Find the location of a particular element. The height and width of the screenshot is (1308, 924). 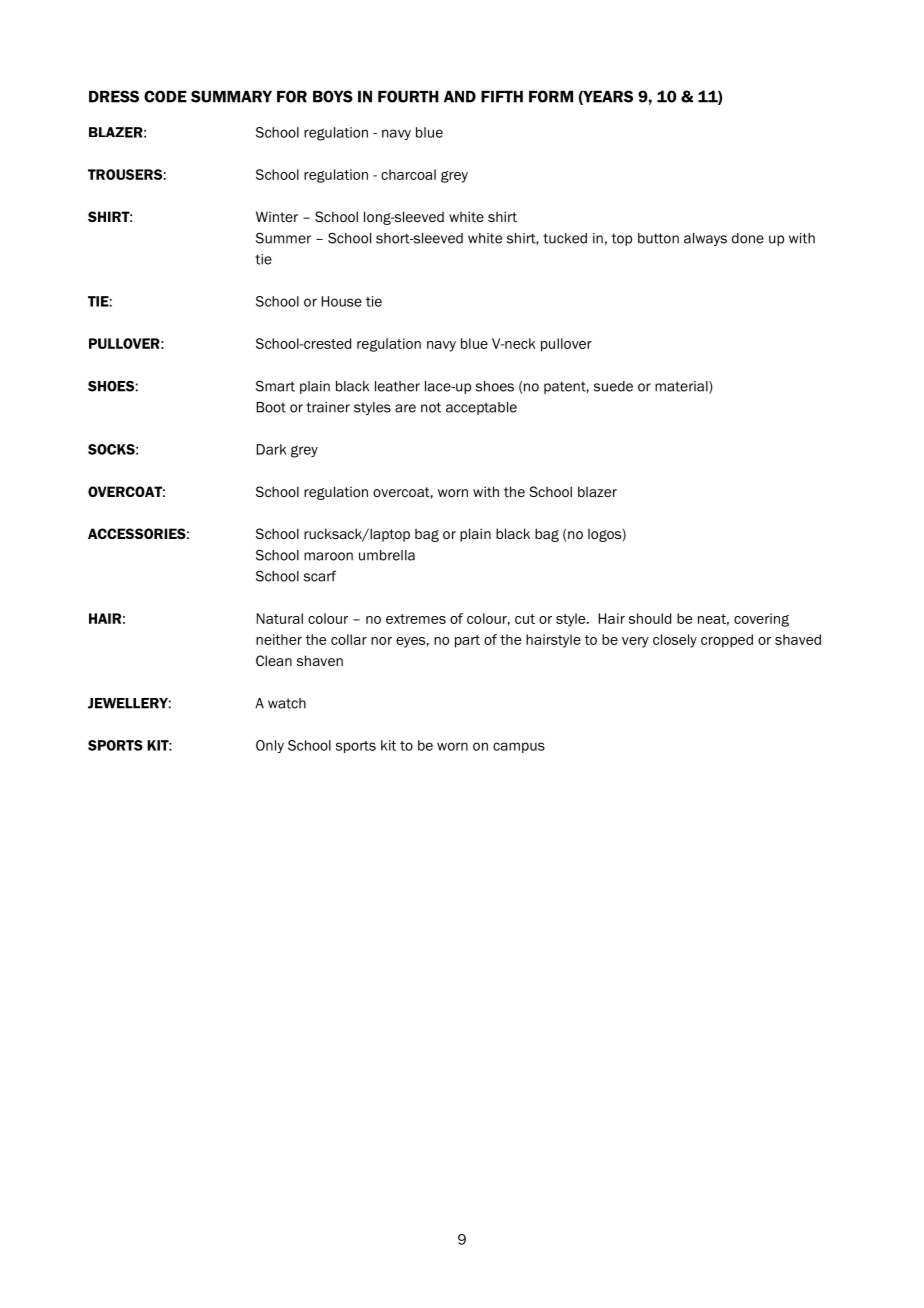

Only is located at coordinates (270, 746).
